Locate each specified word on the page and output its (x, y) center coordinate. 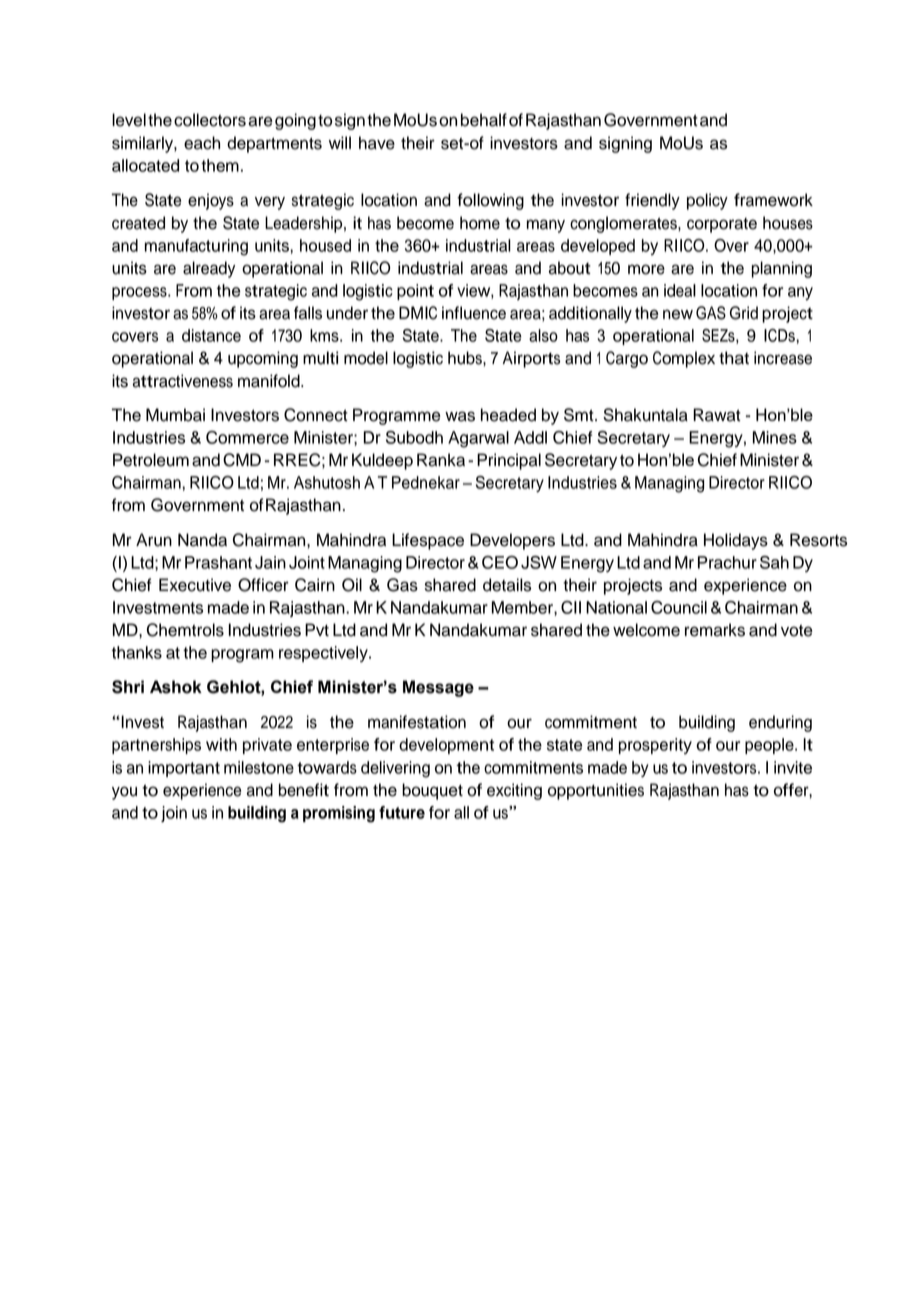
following (490, 201)
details (507, 585)
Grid (744, 313)
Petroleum (151, 460)
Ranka (441, 460)
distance (211, 335)
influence (474, 313)
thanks (137, 652)
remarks (715, 630)
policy (707, 201)
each (202, 143)
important (184, 769)
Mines (775, 437)
